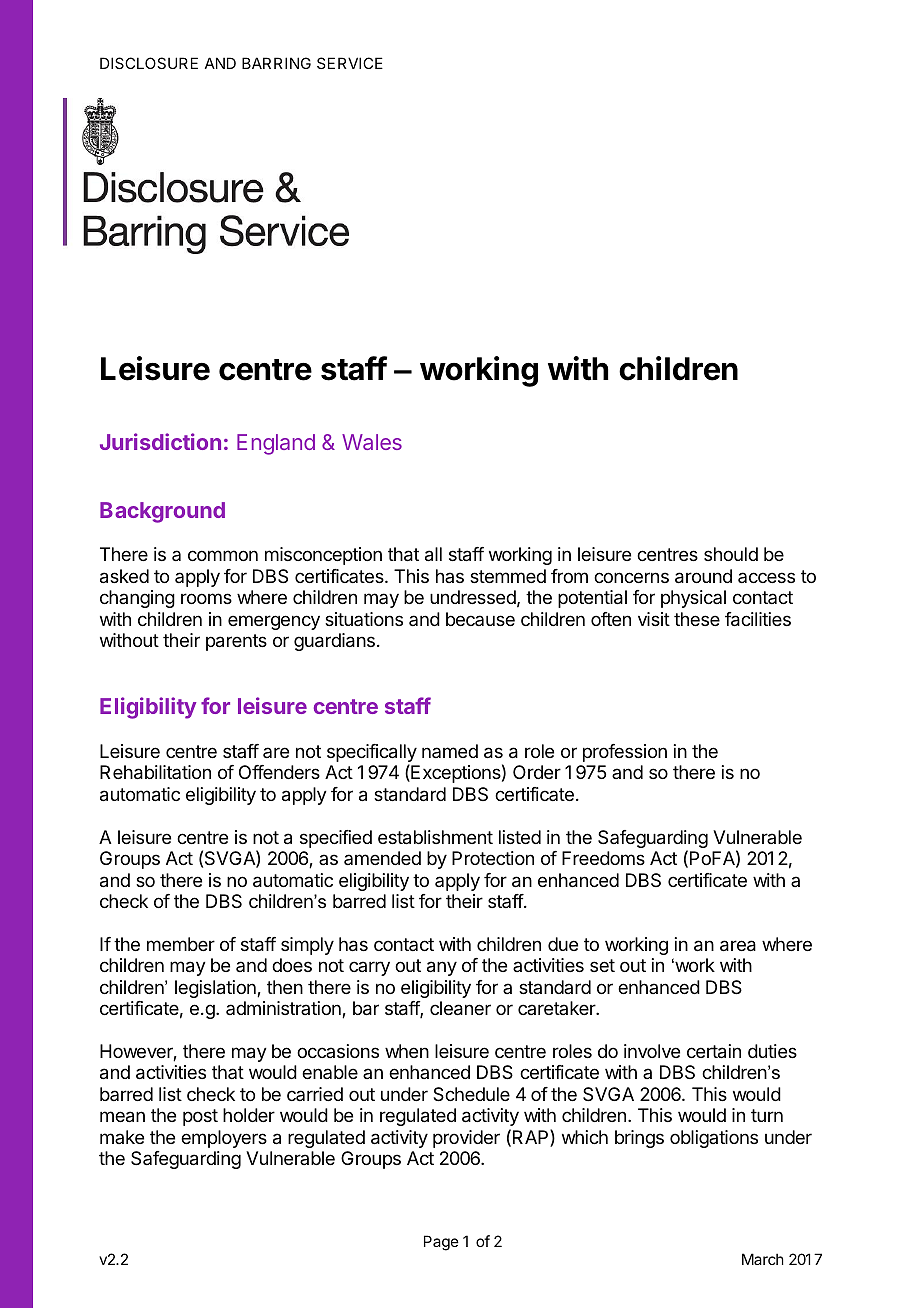 This screenshot has width=924, height=1308. Describe the element at coordinates (149, 63) in the screenshot. I see `DISCLOSURE` at that location.
